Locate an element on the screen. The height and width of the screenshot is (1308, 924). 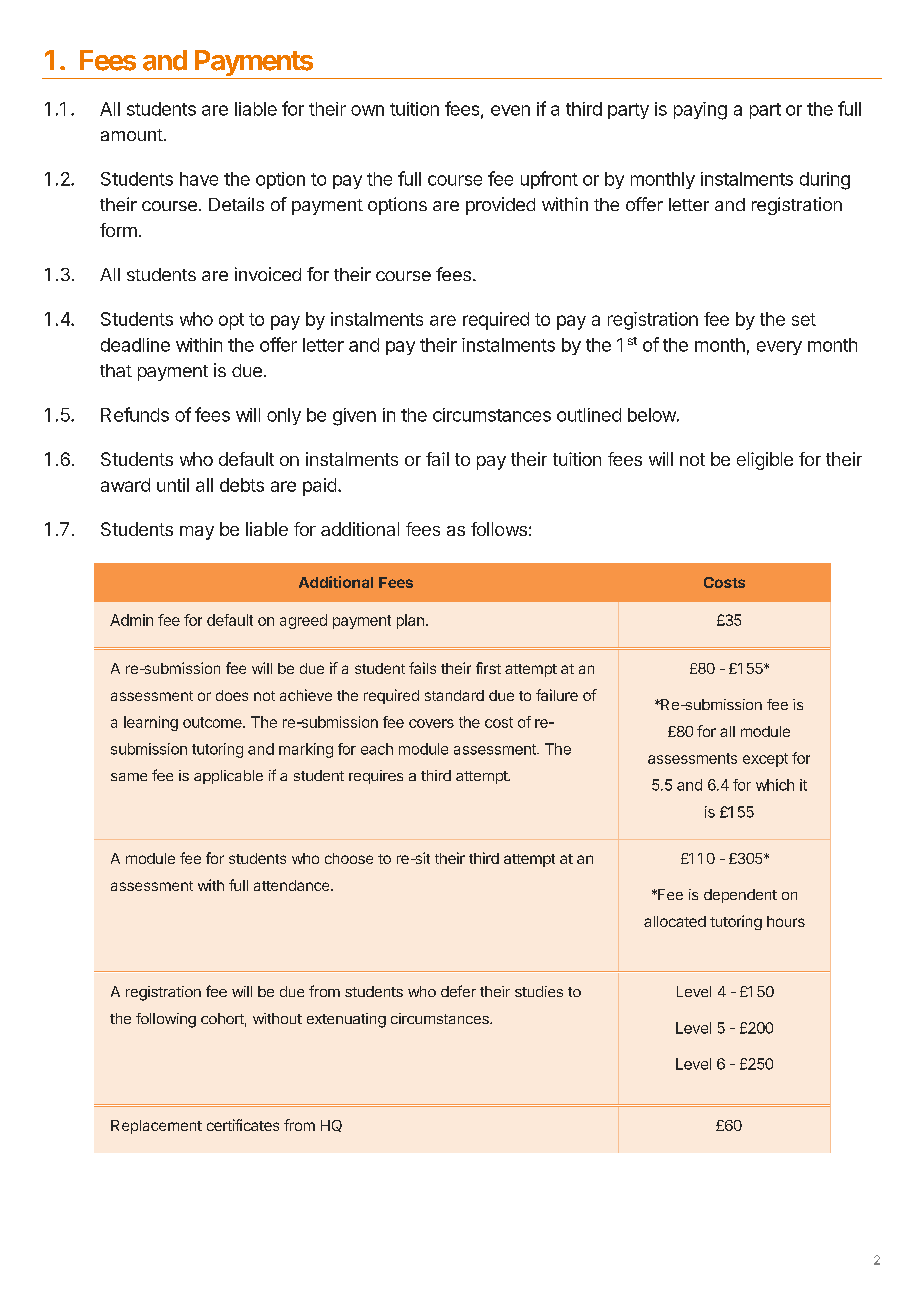
dependent is located at coordinates (740, 896).
